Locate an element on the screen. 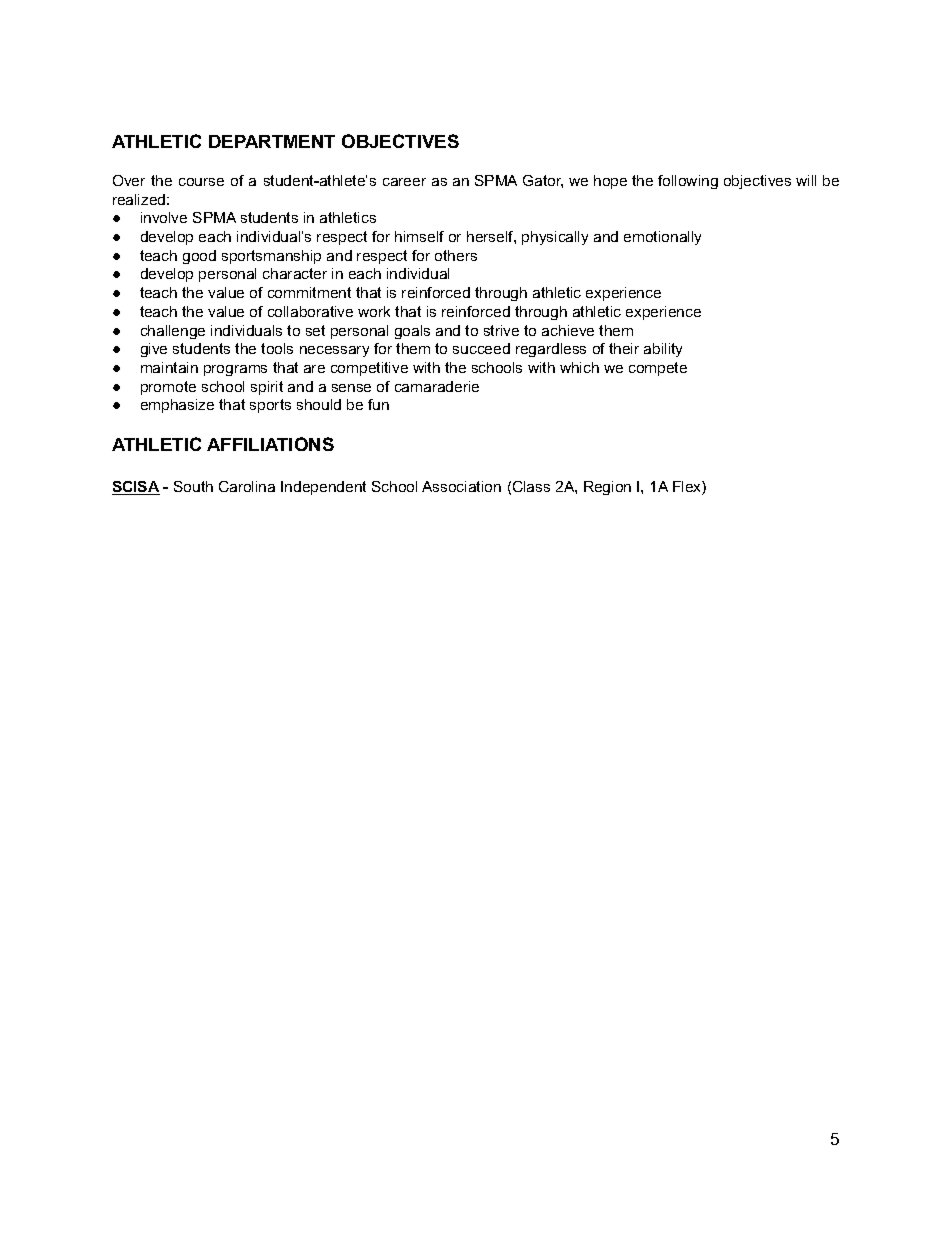 This screenshot has height=1233, width=952. career is located at coordinates (404, 182).
